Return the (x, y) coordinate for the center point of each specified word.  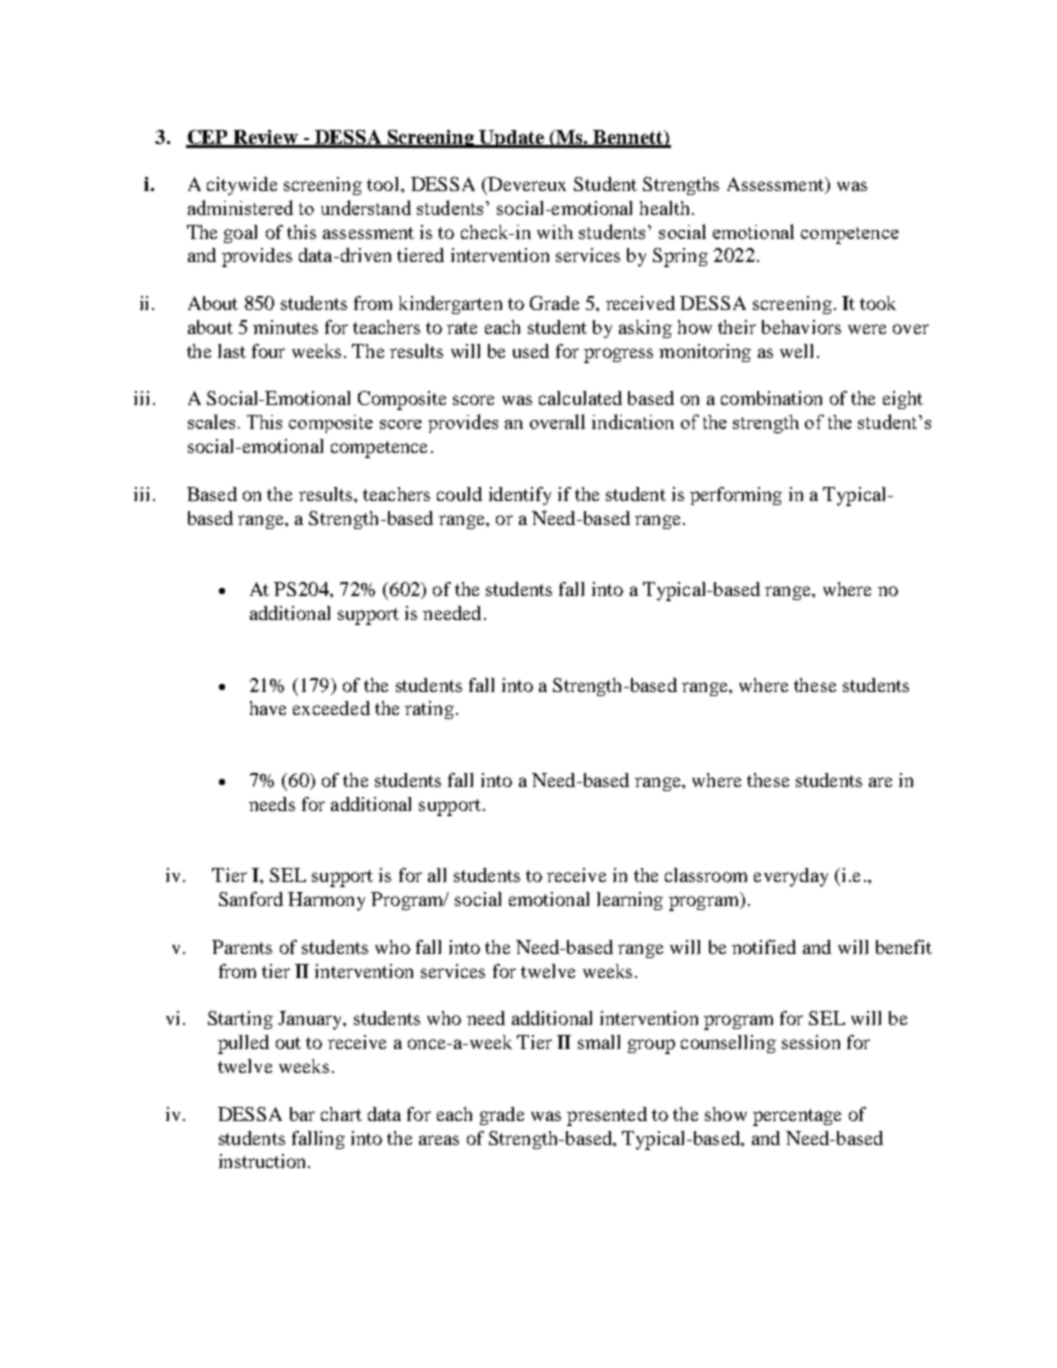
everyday (791, 877)
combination (771, 398)
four (268, 351)
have (268, 708)
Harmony (326, 901)
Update (511, 139)
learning (630, 901)
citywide (242, 186)
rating (429, 710)
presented (607, 1116)
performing (736, 496)
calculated (580, 398)
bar (302, 1114)
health (664, 208)
